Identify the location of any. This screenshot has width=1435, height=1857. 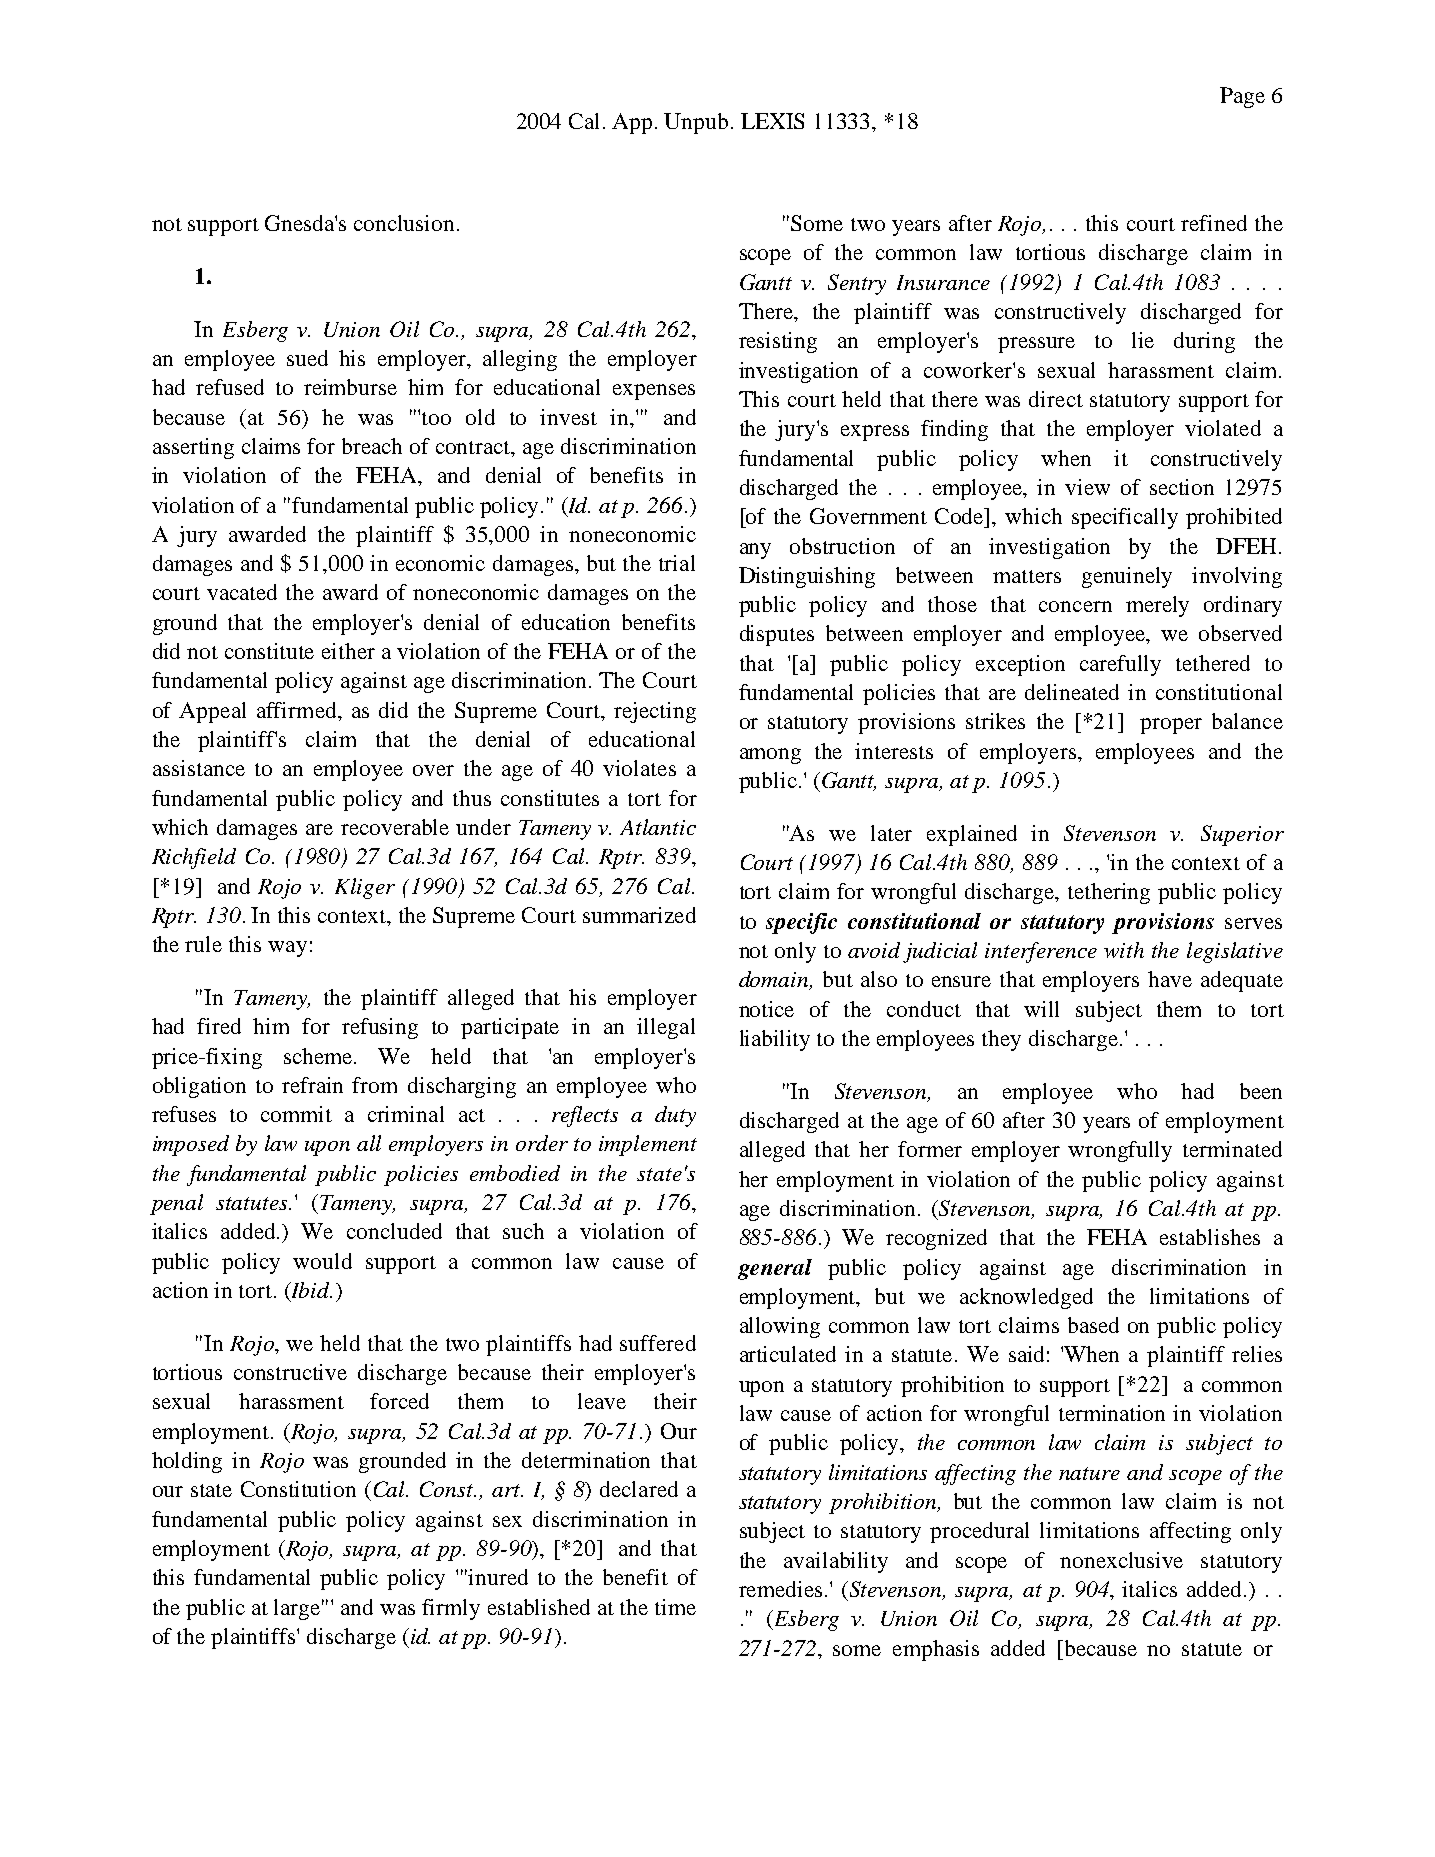
(755, 551).
